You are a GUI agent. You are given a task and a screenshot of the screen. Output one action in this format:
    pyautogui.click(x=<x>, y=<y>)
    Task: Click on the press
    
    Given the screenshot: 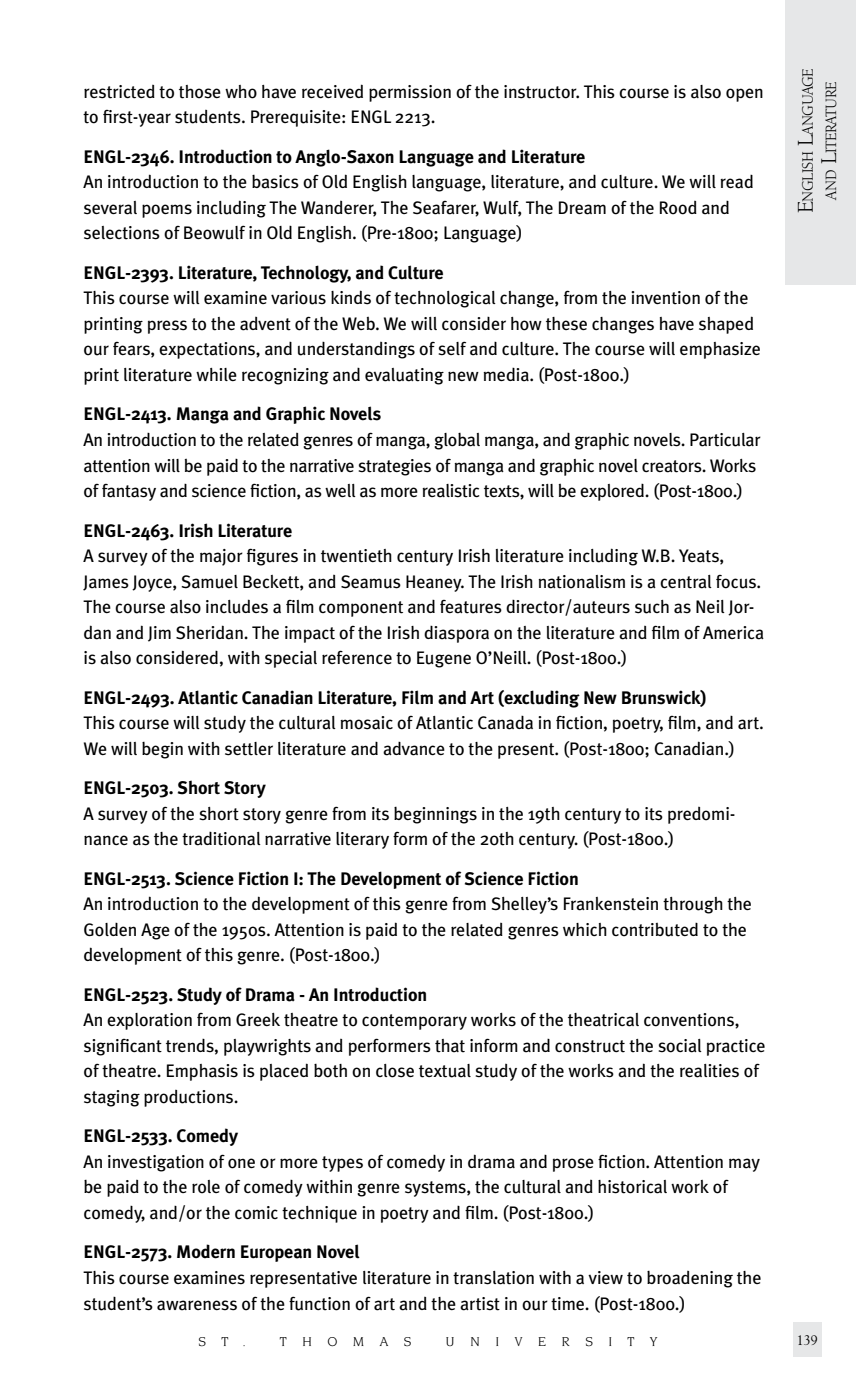 What is the action you would take?
    pyautogui.click(x=167, y=327)
